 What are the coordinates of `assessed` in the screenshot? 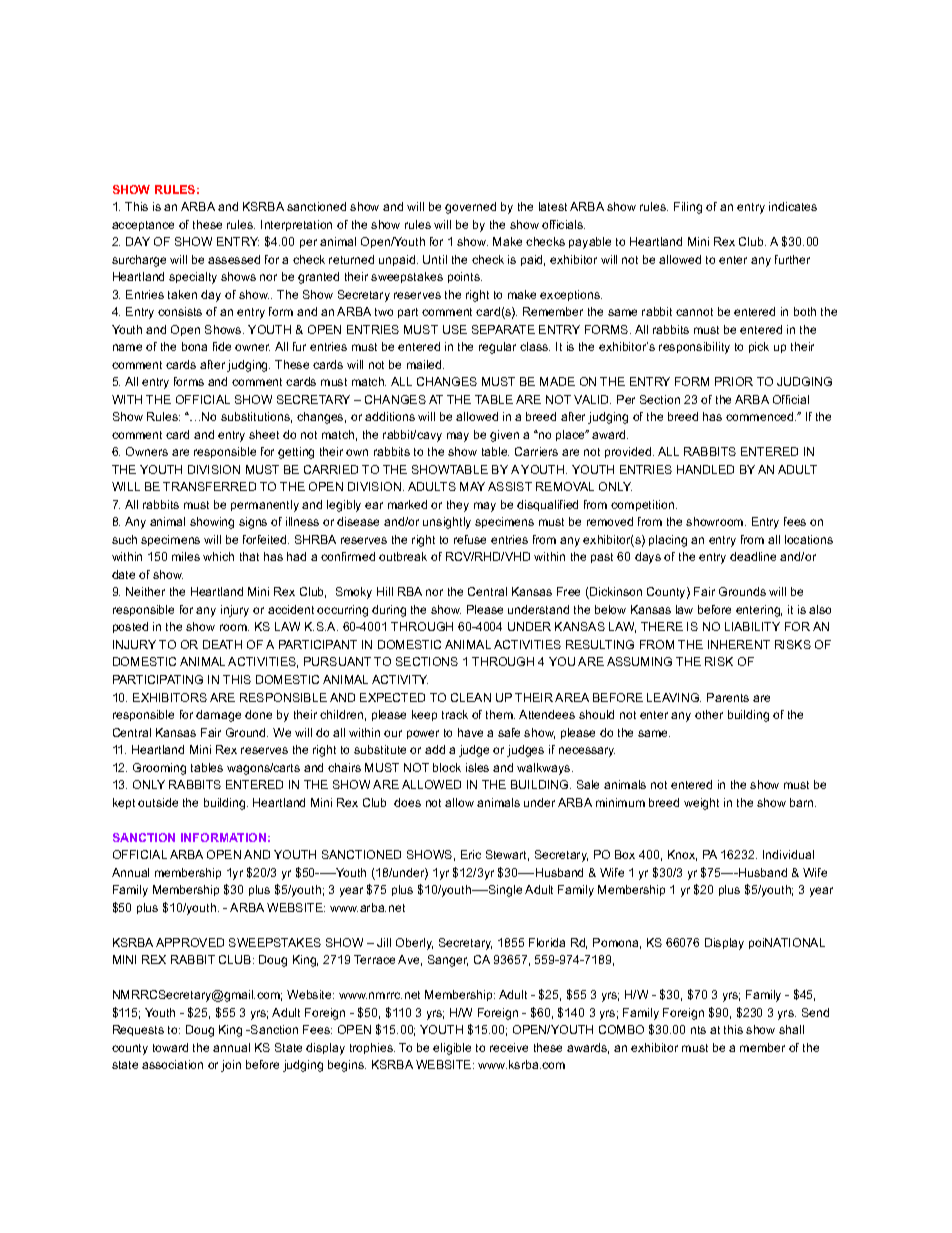 It's located at (234, 259).
